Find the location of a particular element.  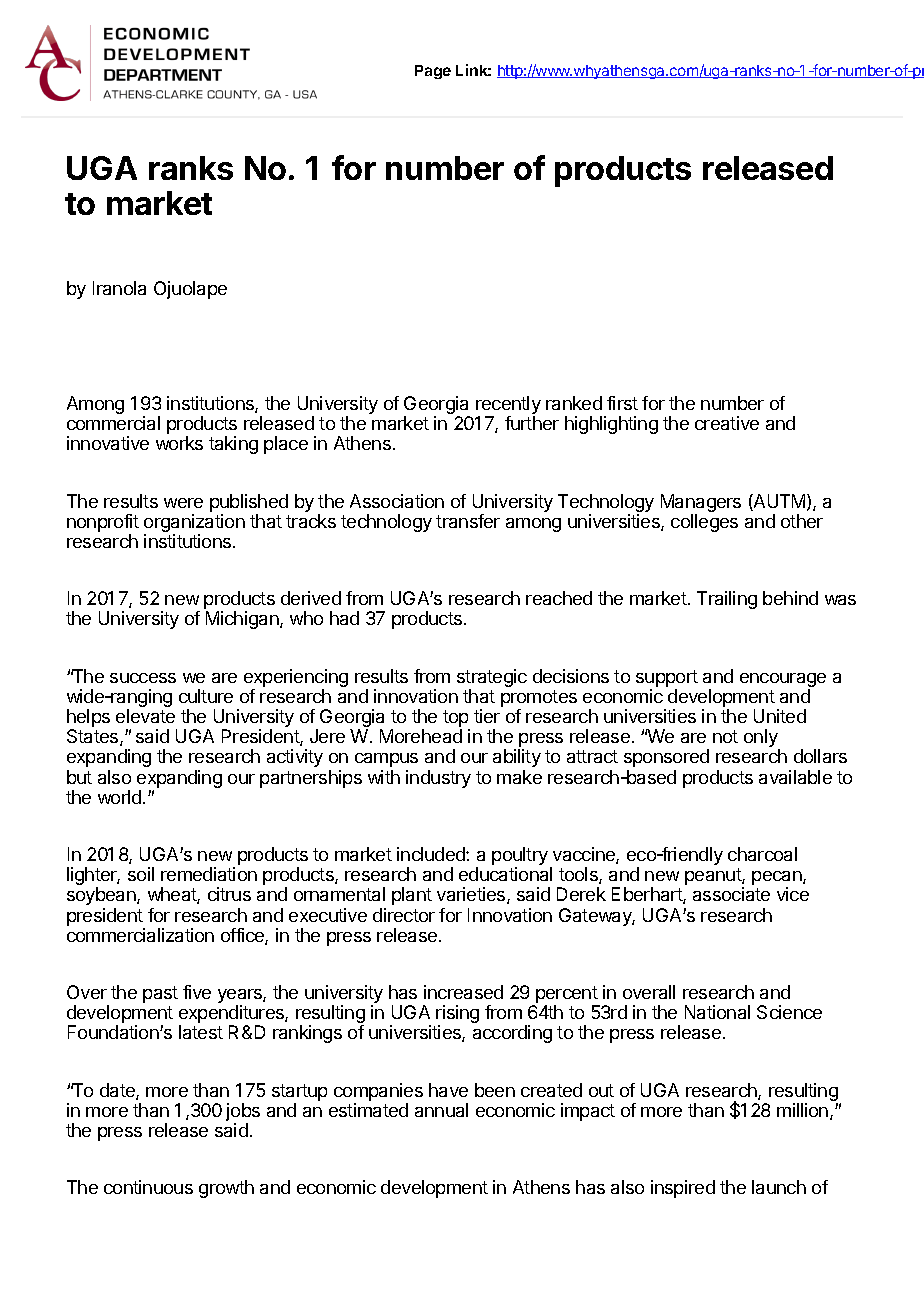

further is located at coordinates (532, 423).
